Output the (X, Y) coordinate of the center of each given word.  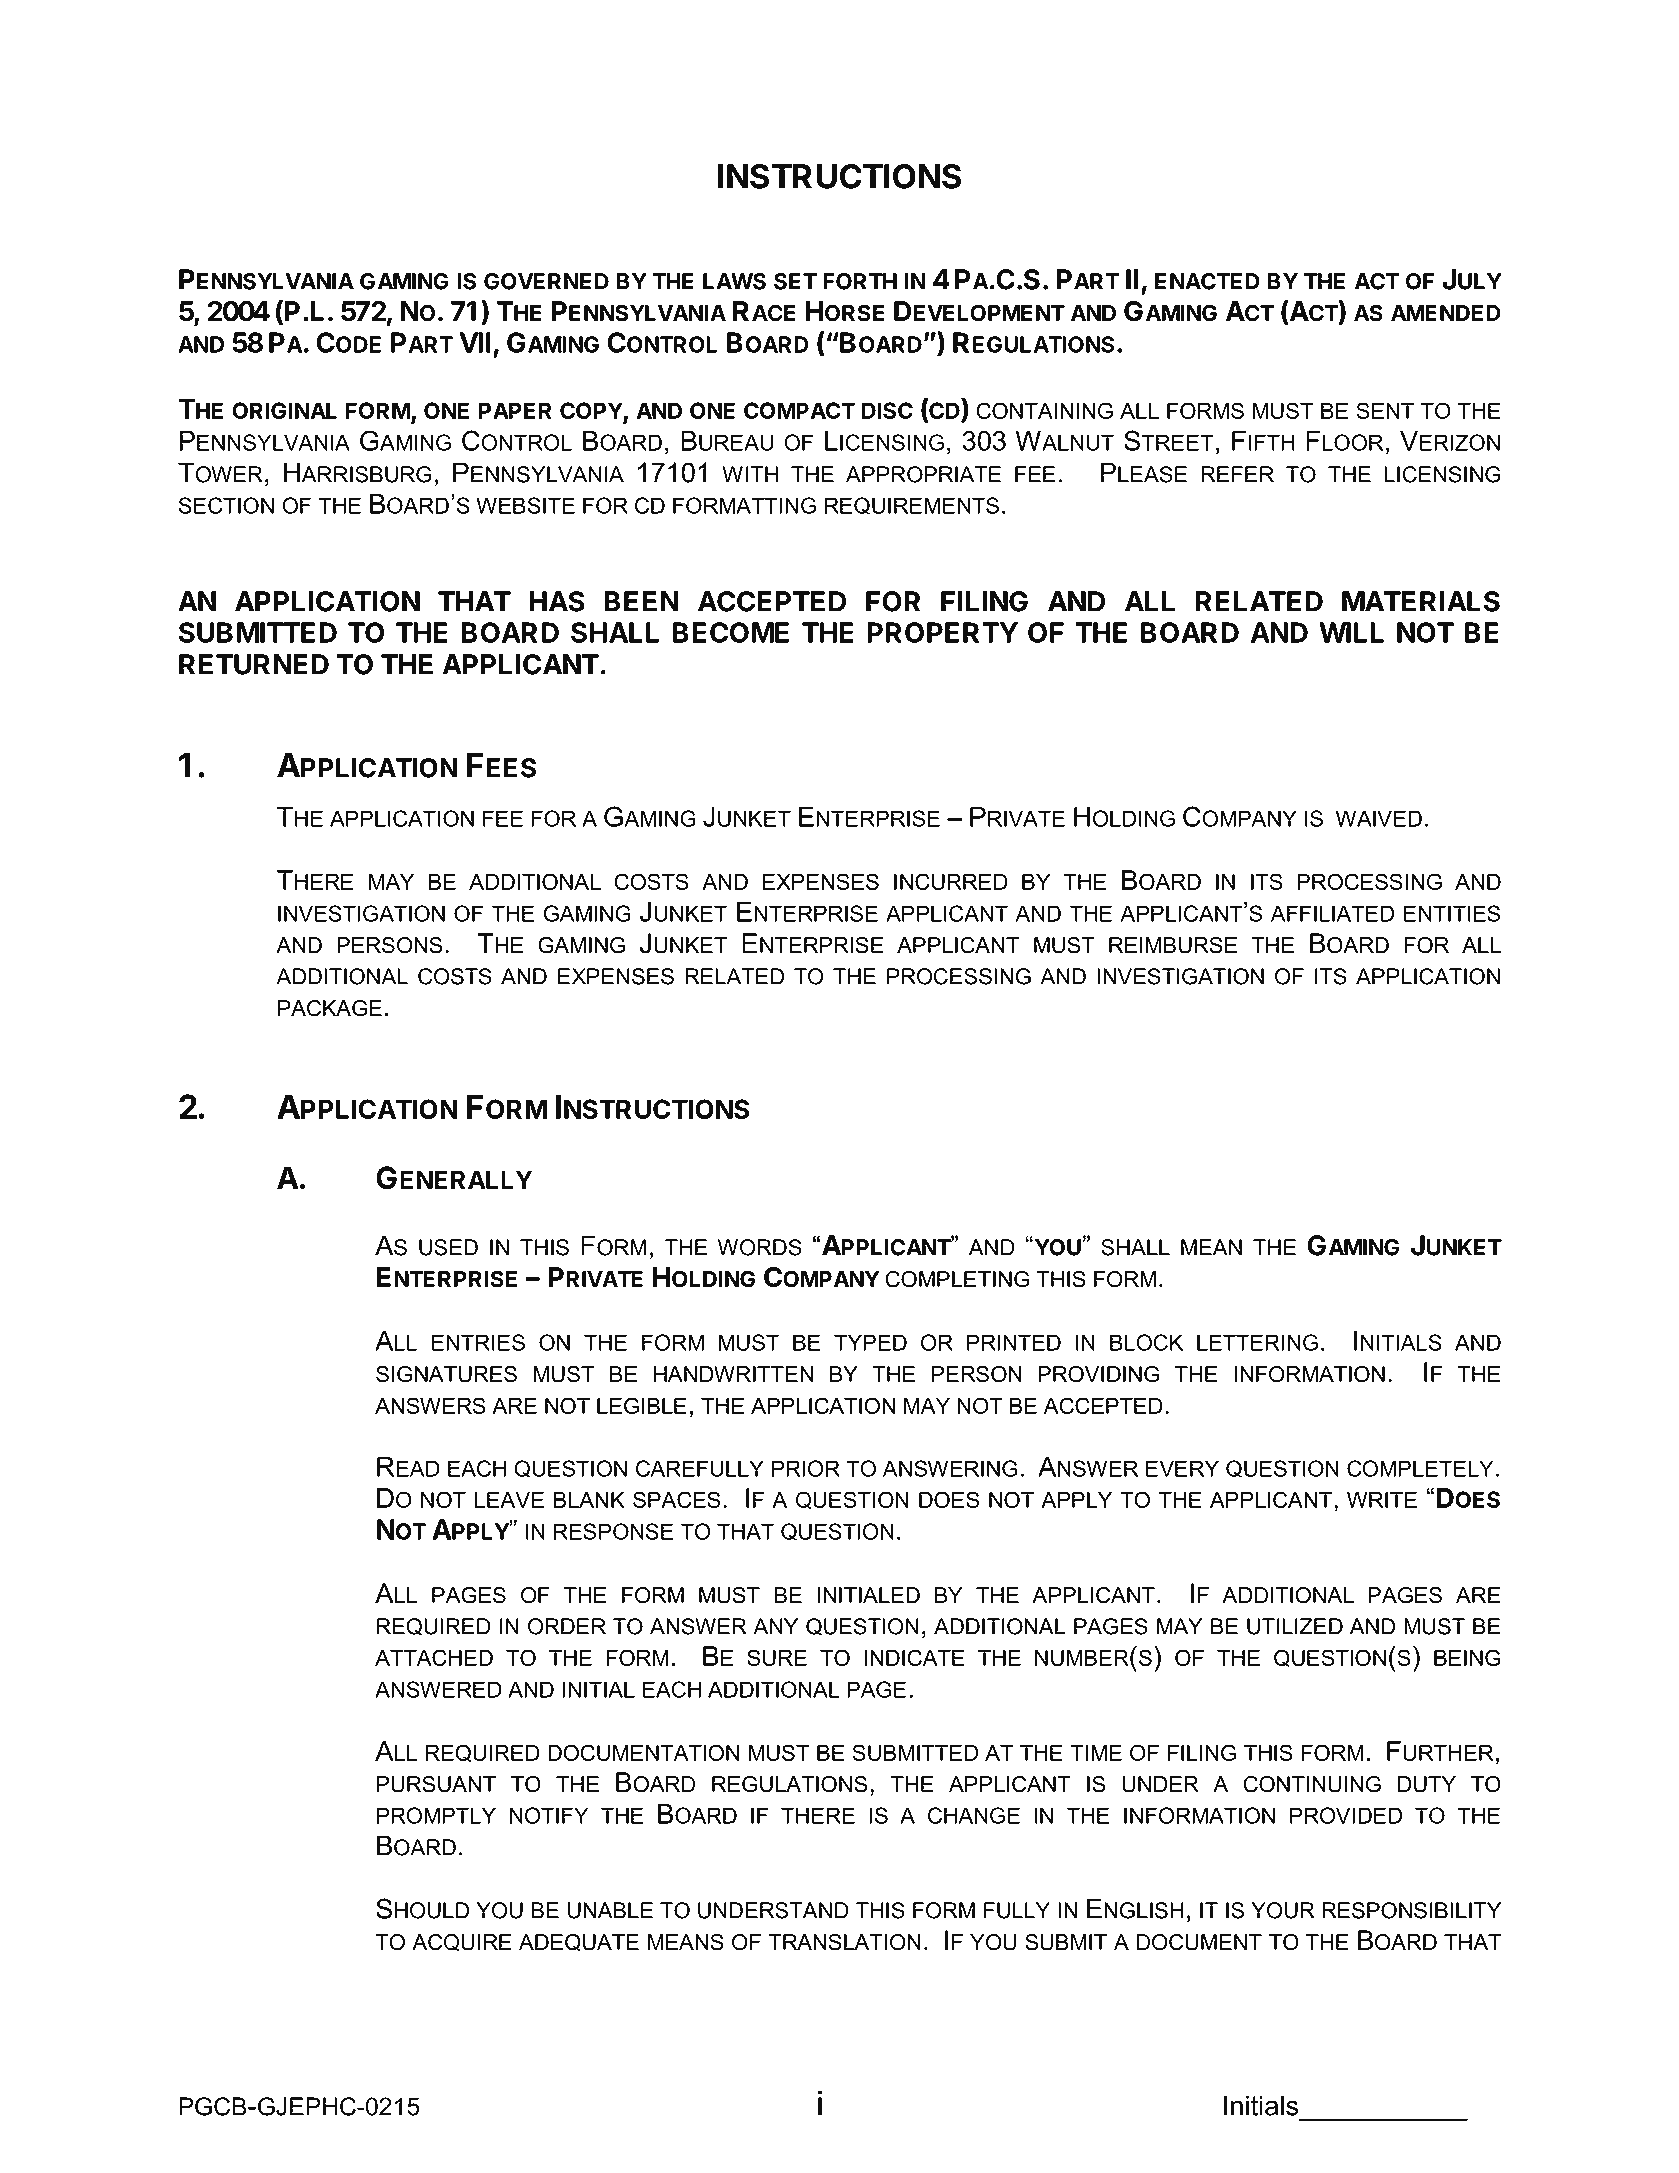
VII (475, 342)
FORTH (860, 281)
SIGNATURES (446, 1374)
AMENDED (1446, 313)
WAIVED (1379, 818)
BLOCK (1146, 1342)
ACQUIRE (462, 1942)
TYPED (870, 1342)
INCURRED (951, 881)
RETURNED (254, 664)
